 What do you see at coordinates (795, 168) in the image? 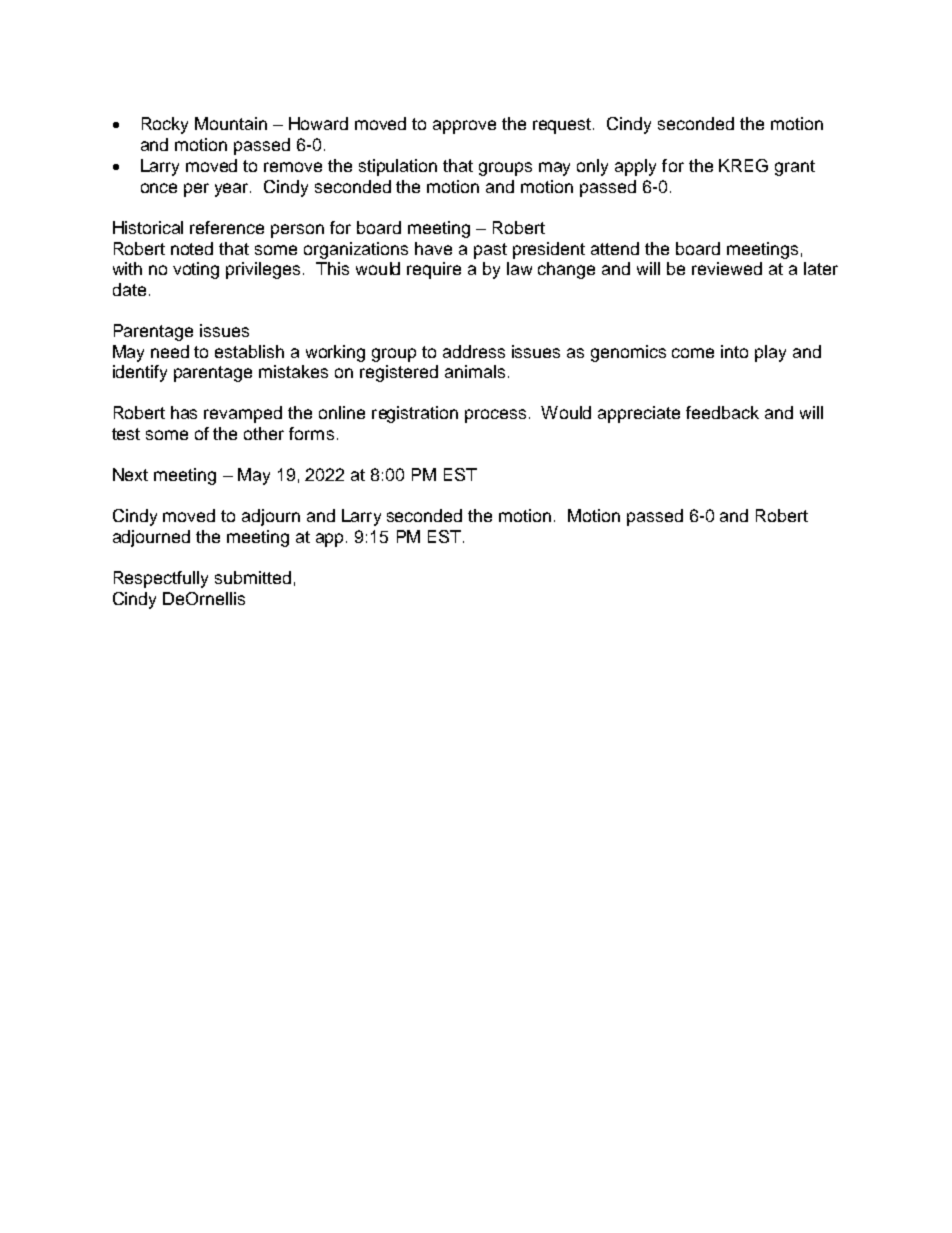
I see `grant` at bounding box center [795, 168].
